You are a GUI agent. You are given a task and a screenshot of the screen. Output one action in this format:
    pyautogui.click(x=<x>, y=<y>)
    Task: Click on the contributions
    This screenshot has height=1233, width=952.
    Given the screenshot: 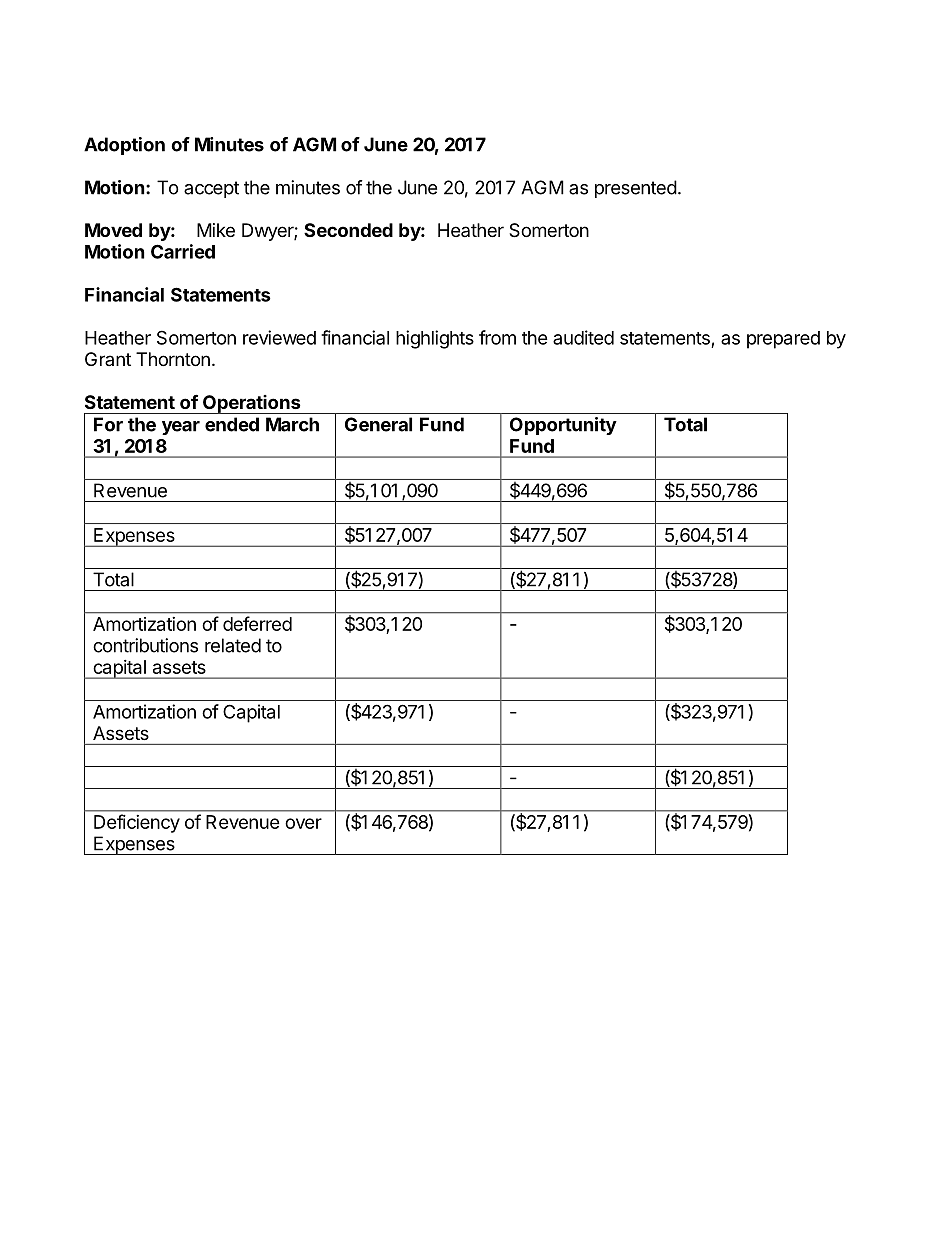 What is the action you would take?
    pyautogui.click(x=145, y=645)
